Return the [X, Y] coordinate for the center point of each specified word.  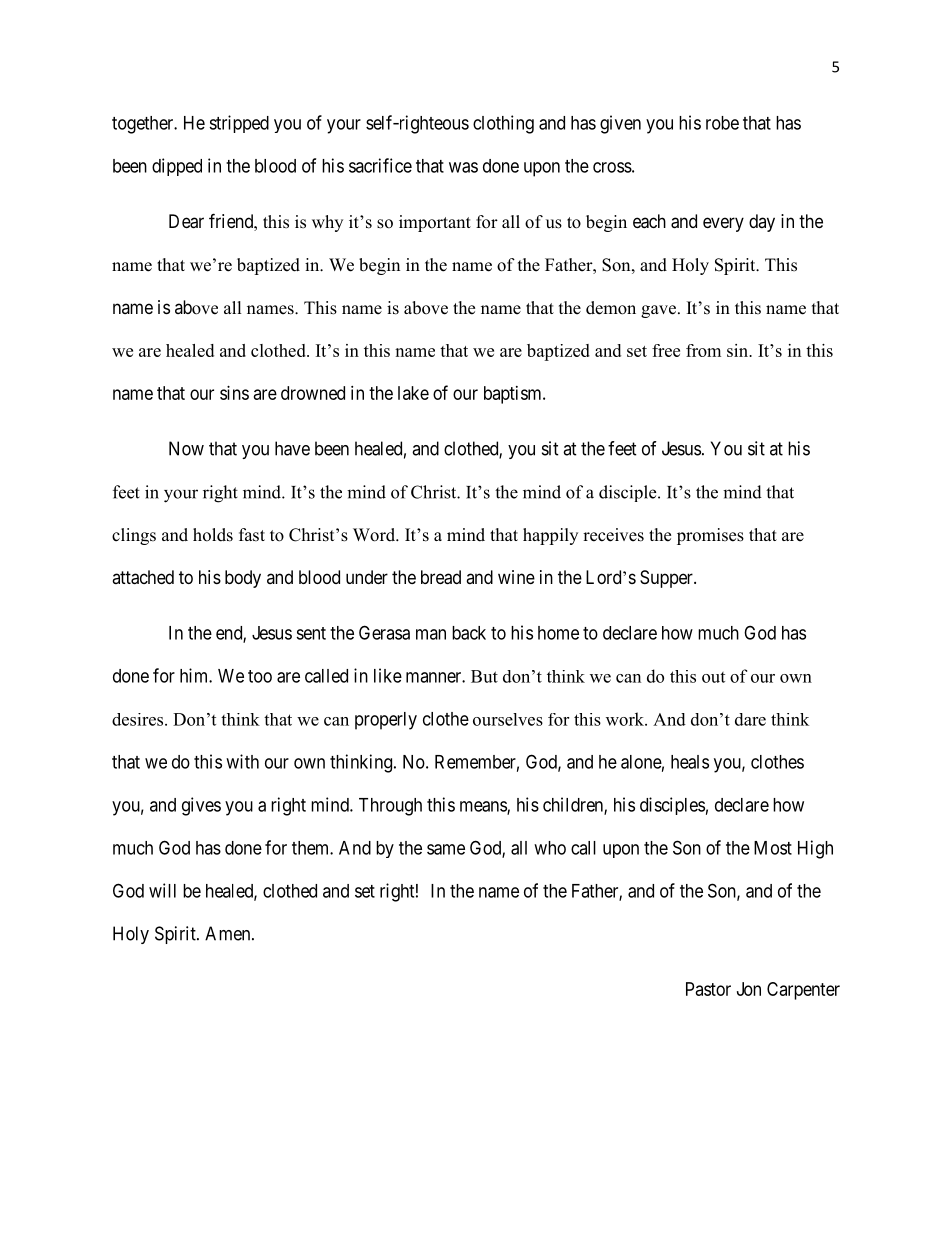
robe [722, 123]
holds [213, 535]
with [242, 761]
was [463, 167]
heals [690, 762]
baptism [514, 395]
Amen [229, 933]
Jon [749, 989]
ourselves [508, 719]
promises [710, 536]
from [703, 350]
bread [441, 577]
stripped [239, 124]
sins [234, 393]
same [446, 849]
